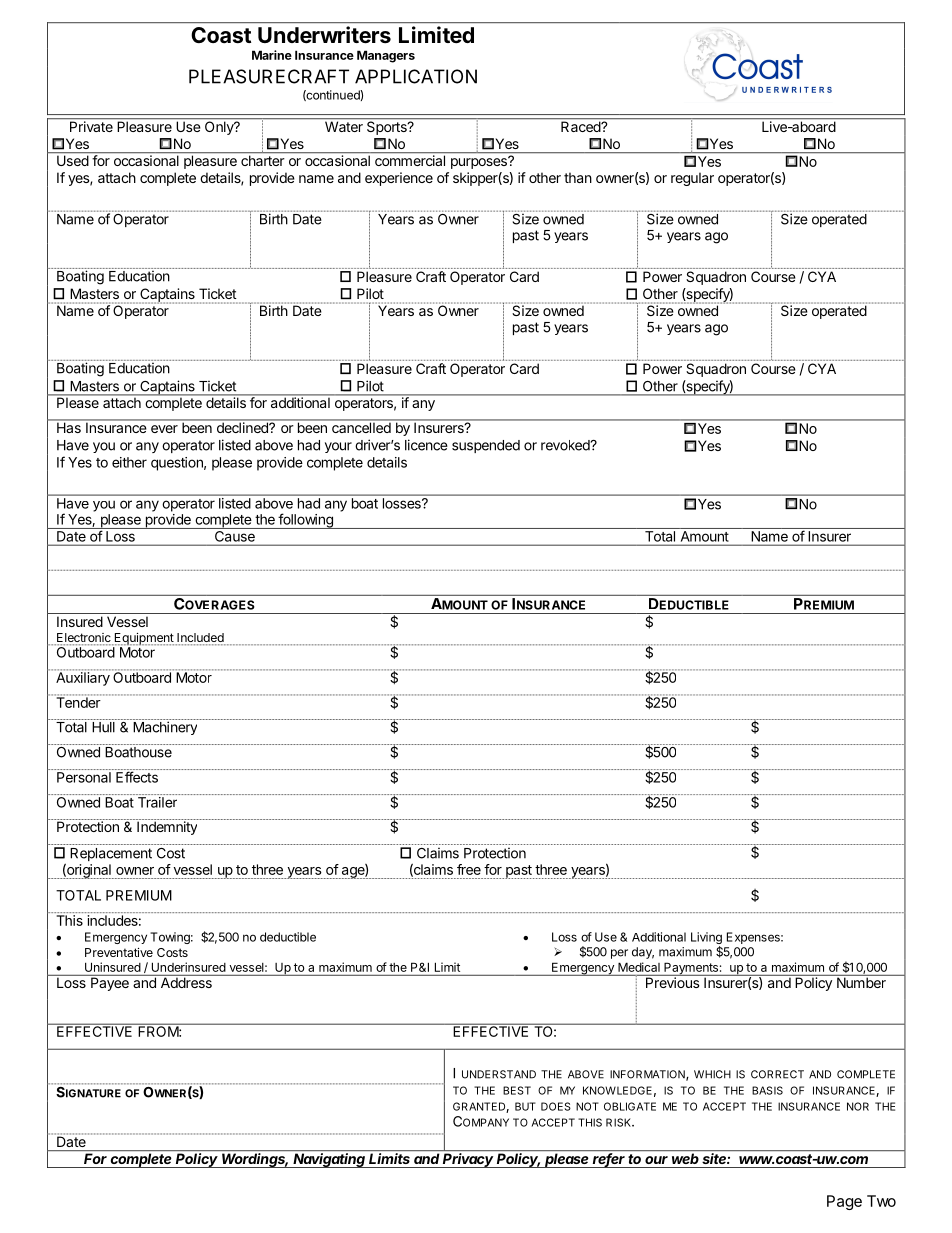  Describe the element at coordinates (272, 55) in the screenshot. I see `Marine` at that location.
